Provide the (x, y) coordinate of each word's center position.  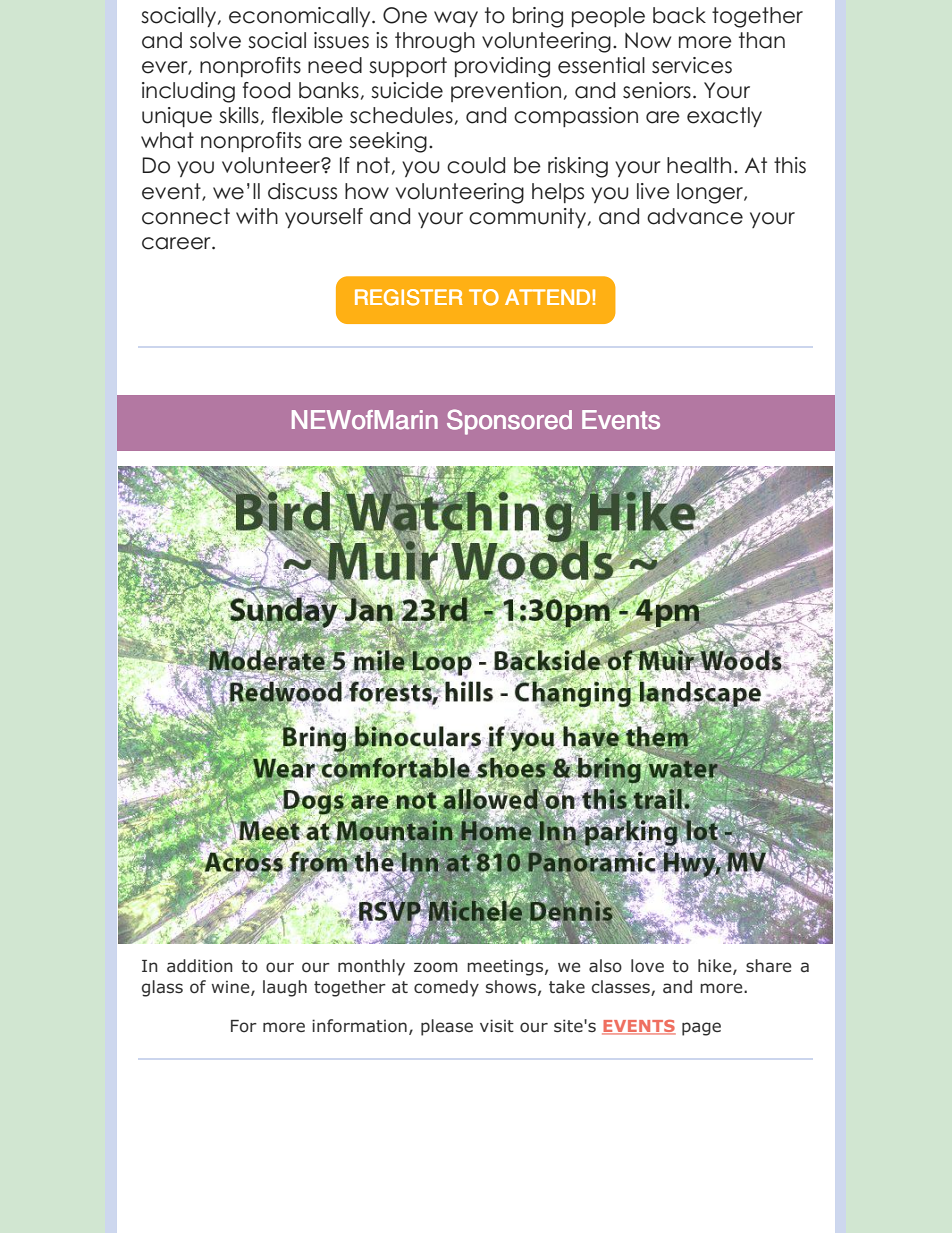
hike (716, 967)
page (701, 1029)
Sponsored (509, 422)
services (692, 65)
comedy (446, 988)
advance (695, 216)
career (177, 243)
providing (502, 67)
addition (200, 966)
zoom (436, 967)
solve (215, 40)
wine (231, 988)
